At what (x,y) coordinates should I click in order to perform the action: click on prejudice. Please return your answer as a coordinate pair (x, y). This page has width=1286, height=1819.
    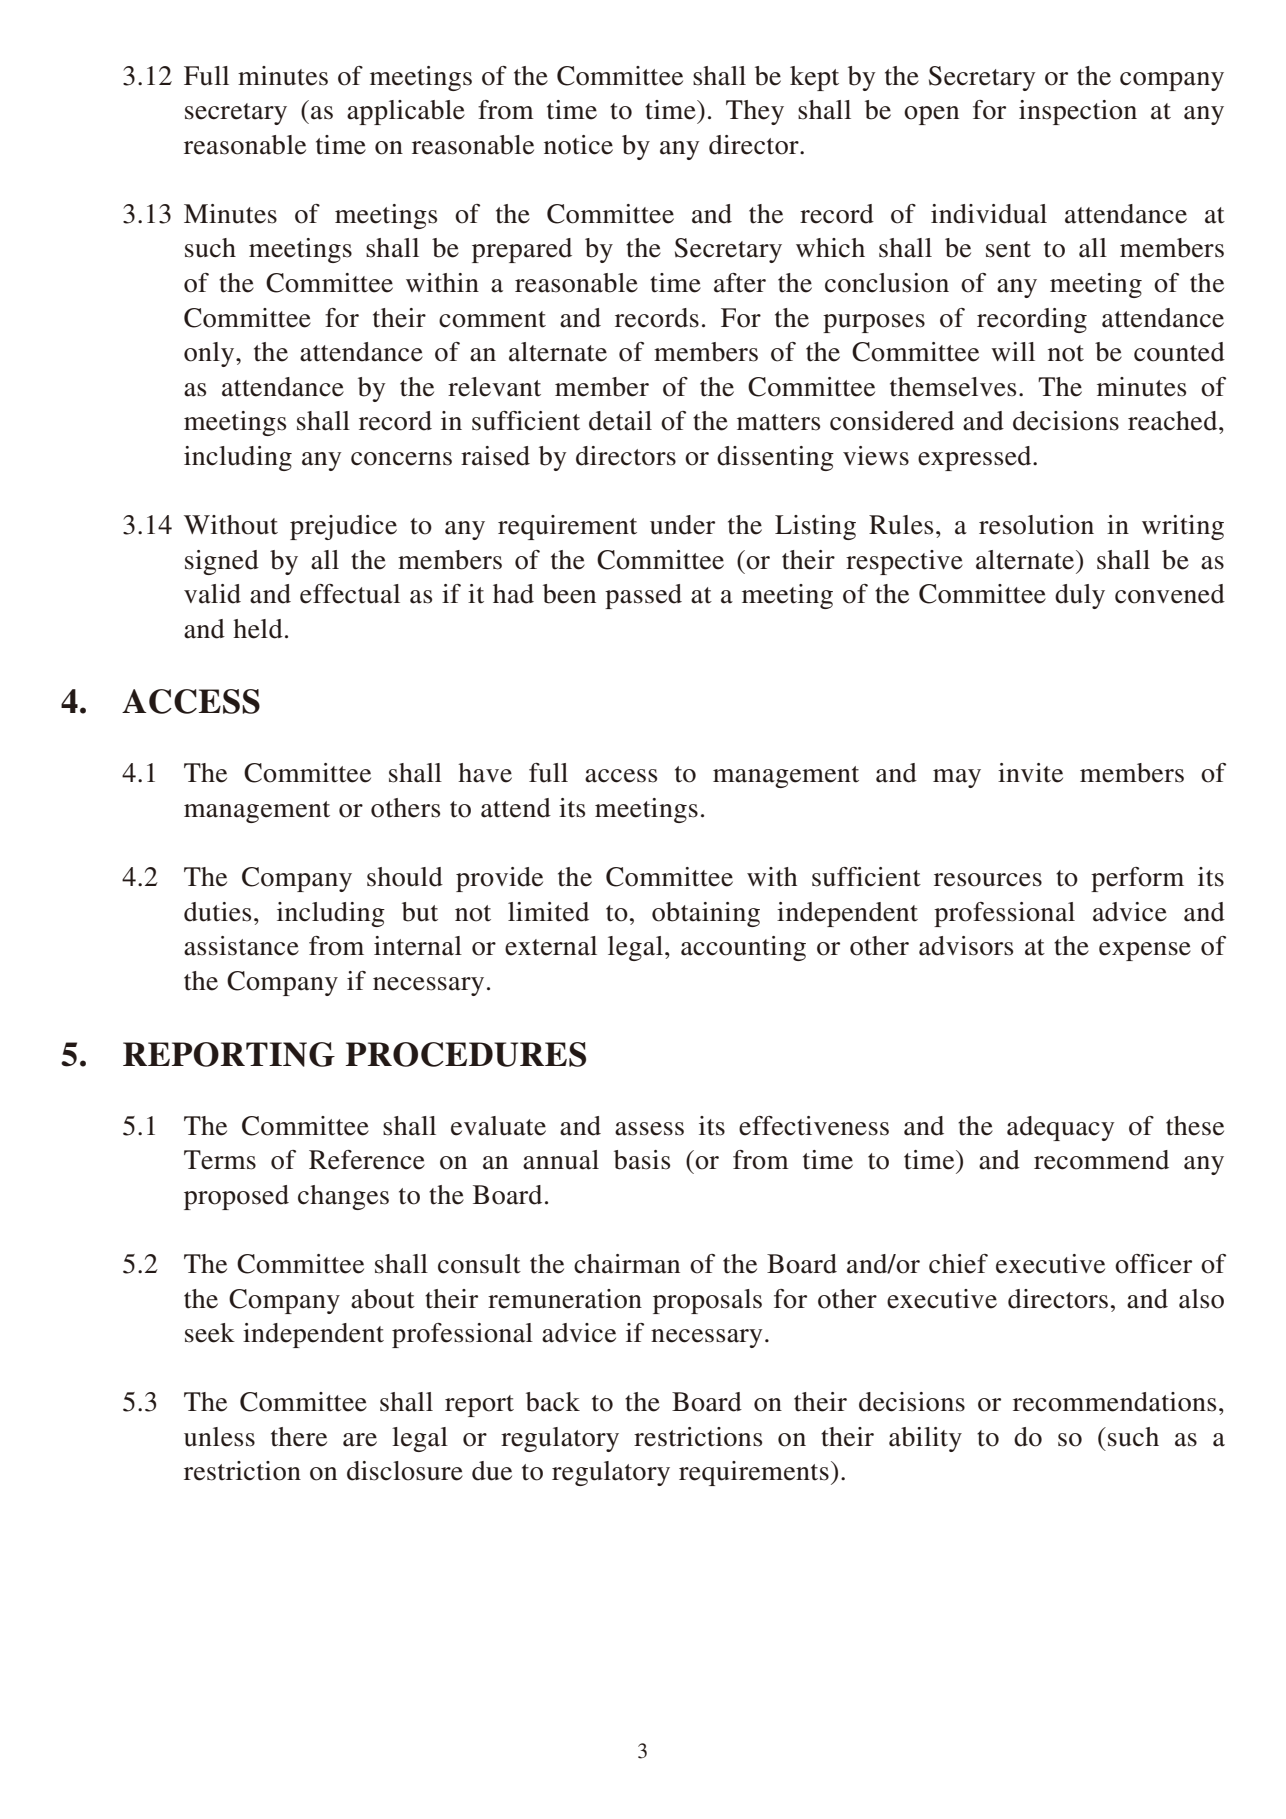
    Looking at the image, I should click on (343, 527).
